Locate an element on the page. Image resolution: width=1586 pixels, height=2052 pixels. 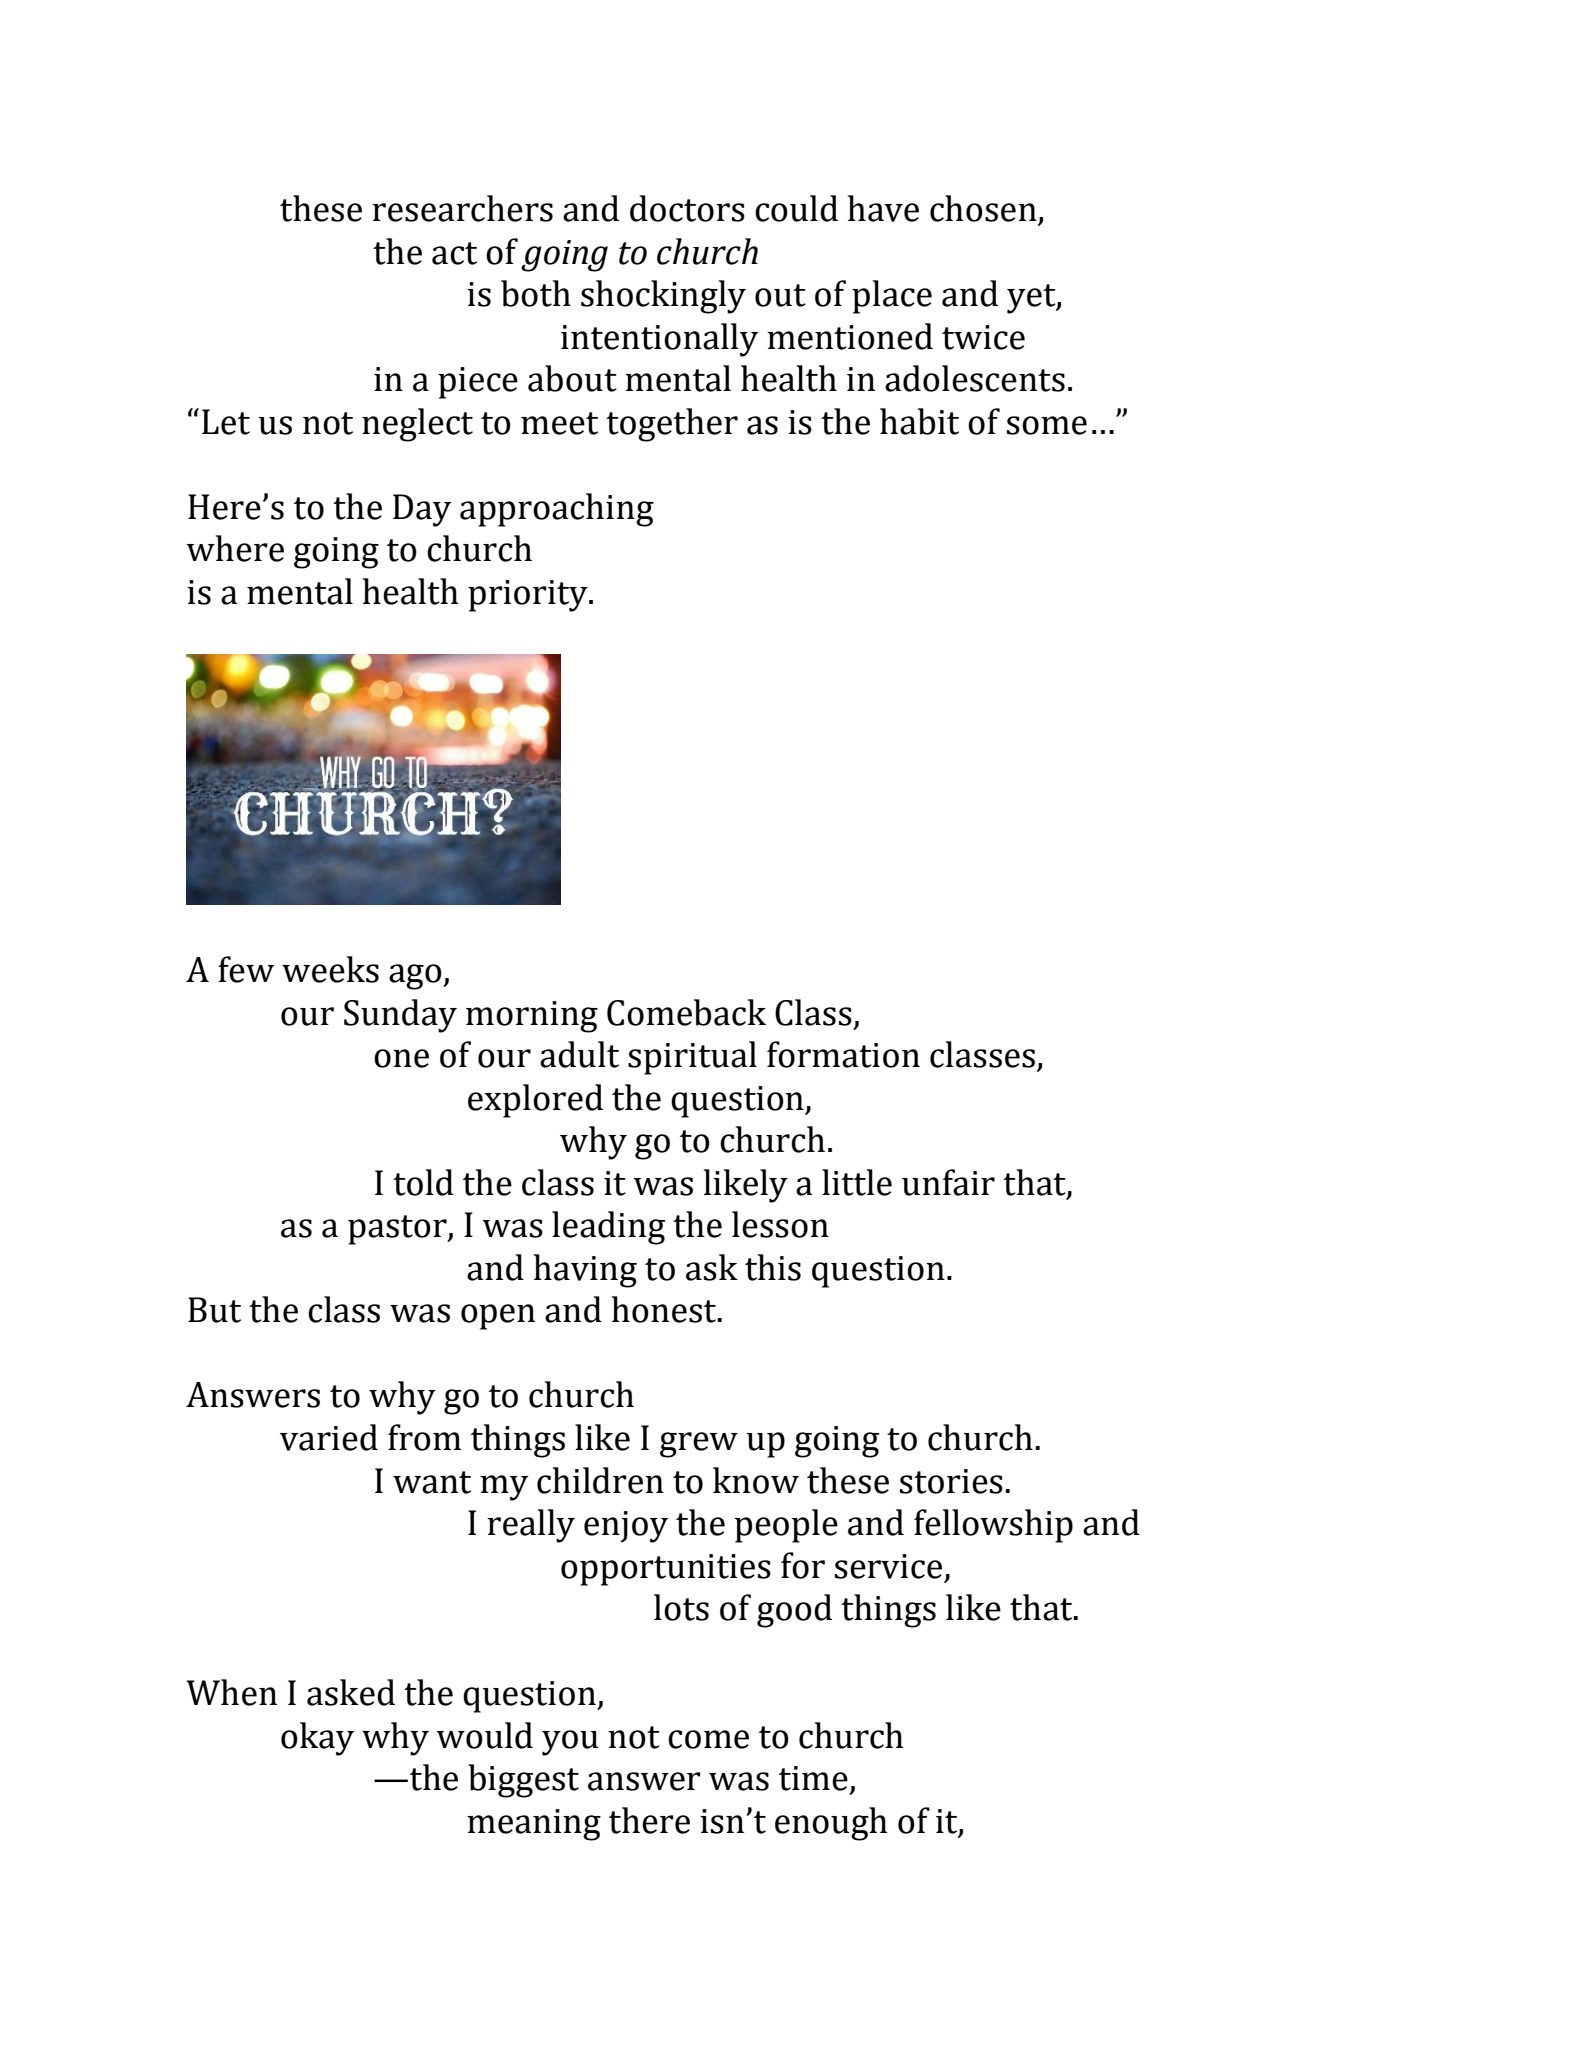
you is located at coordinates (570, 1743).
